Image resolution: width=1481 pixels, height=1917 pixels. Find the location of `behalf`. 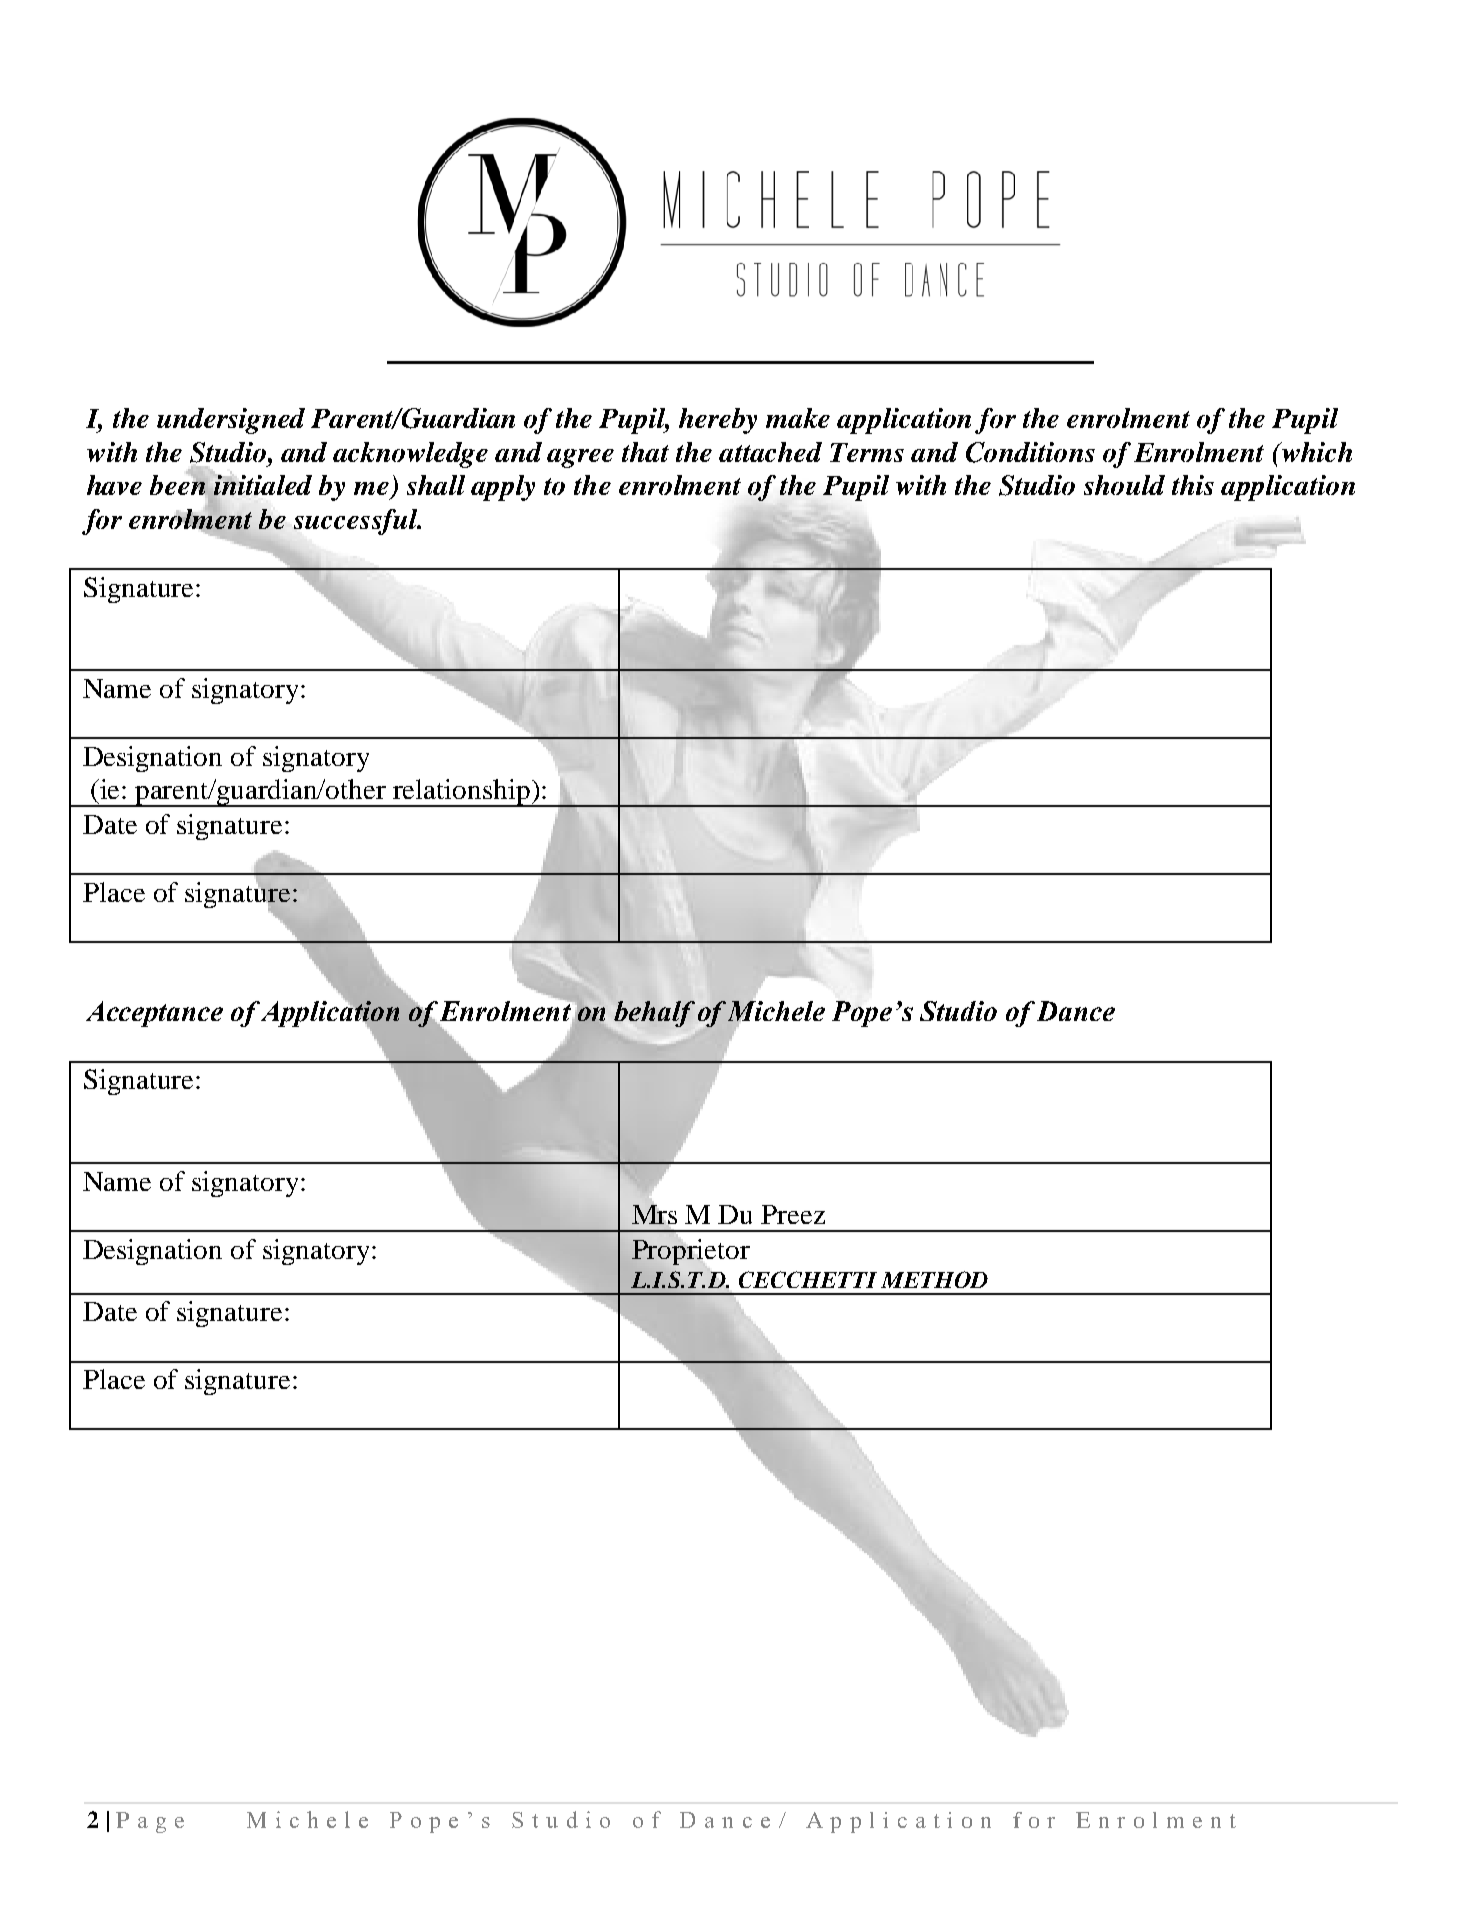

behalf is located at coordinates (654, 1014).
